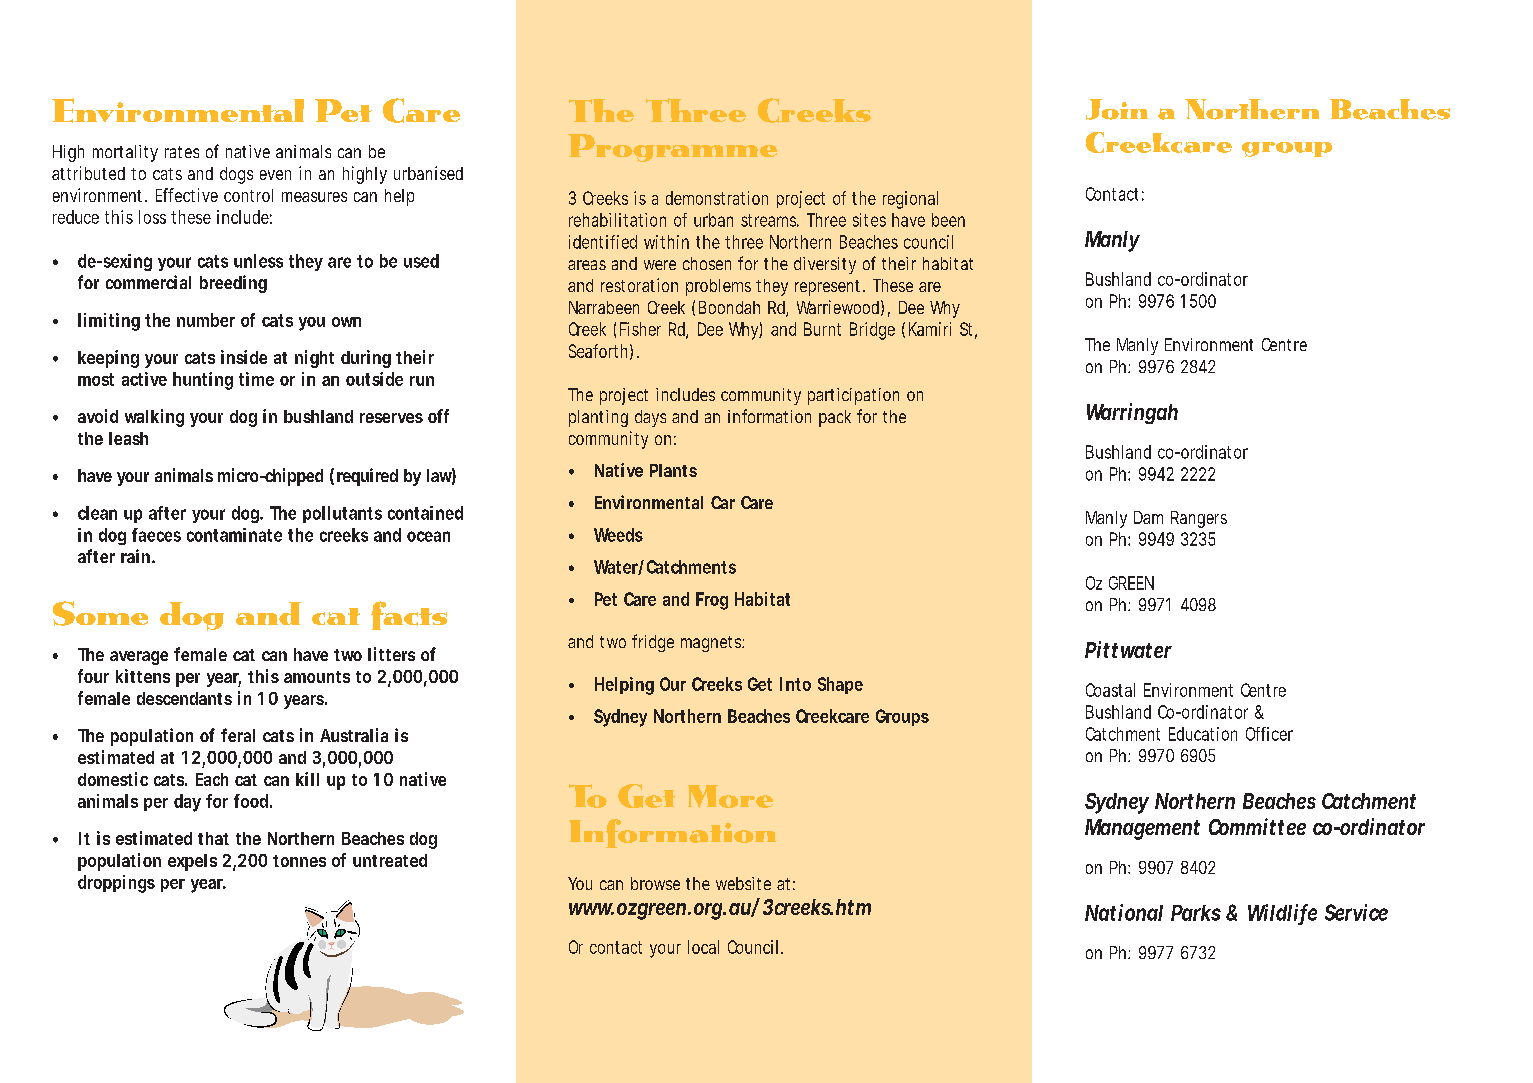 The width and height of the page is (1533, 1083). Describe the element at coordinates (182, 152) in the page. I see `rates` at that location.
